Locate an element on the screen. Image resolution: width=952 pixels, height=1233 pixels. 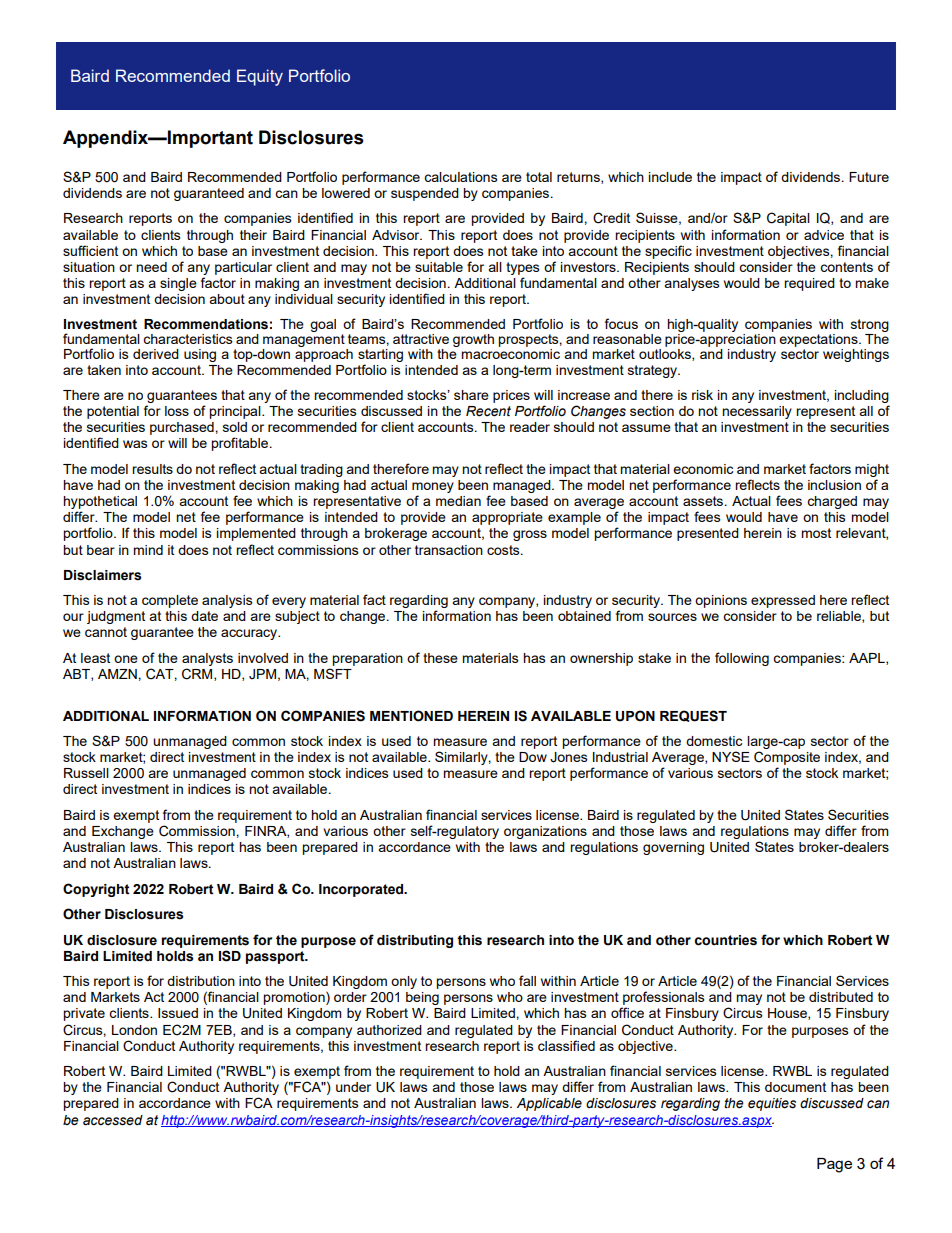
accessed is located at coordinates (113, 1120).
